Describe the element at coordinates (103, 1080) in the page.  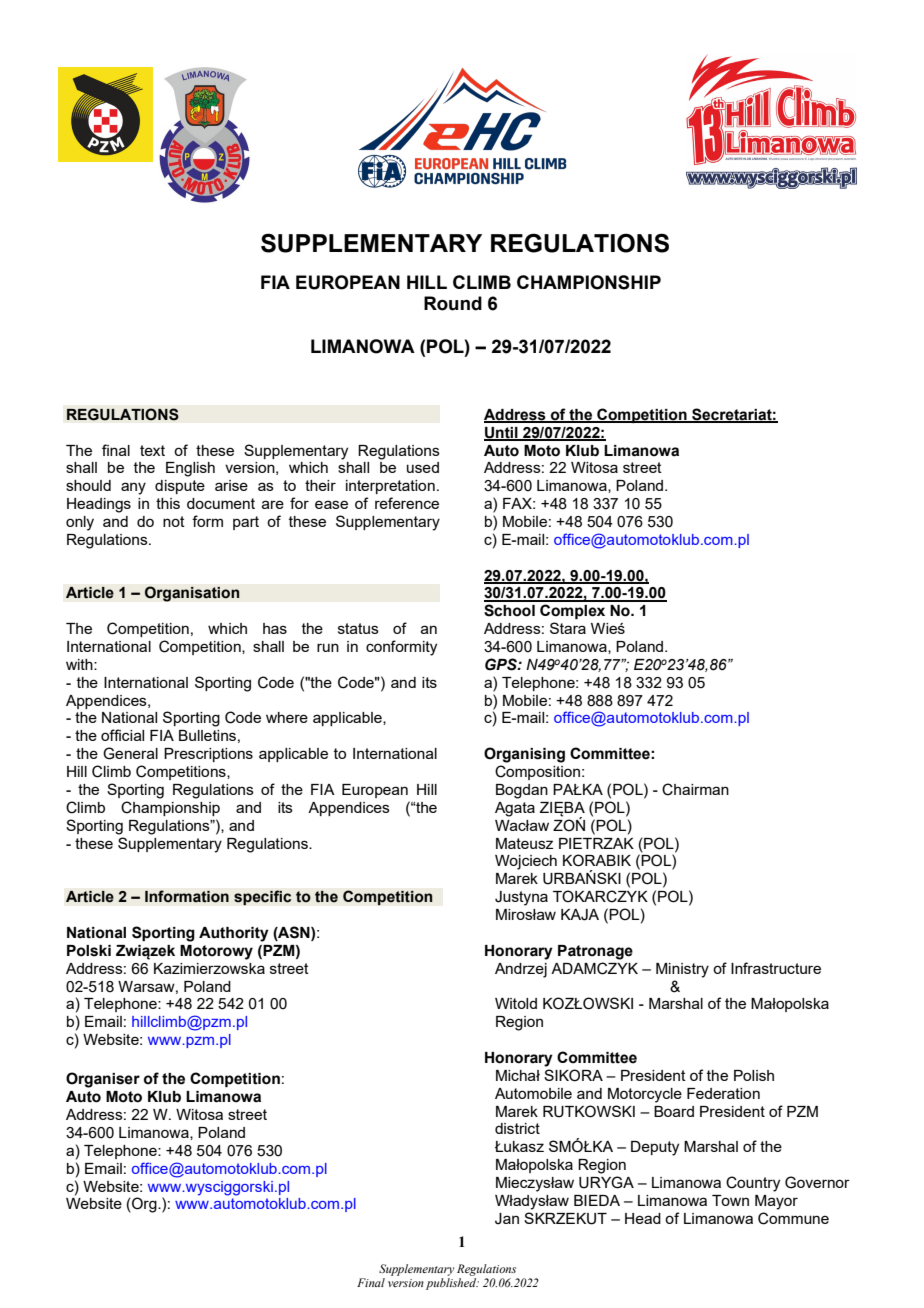
I see `Organiser` at that location.
